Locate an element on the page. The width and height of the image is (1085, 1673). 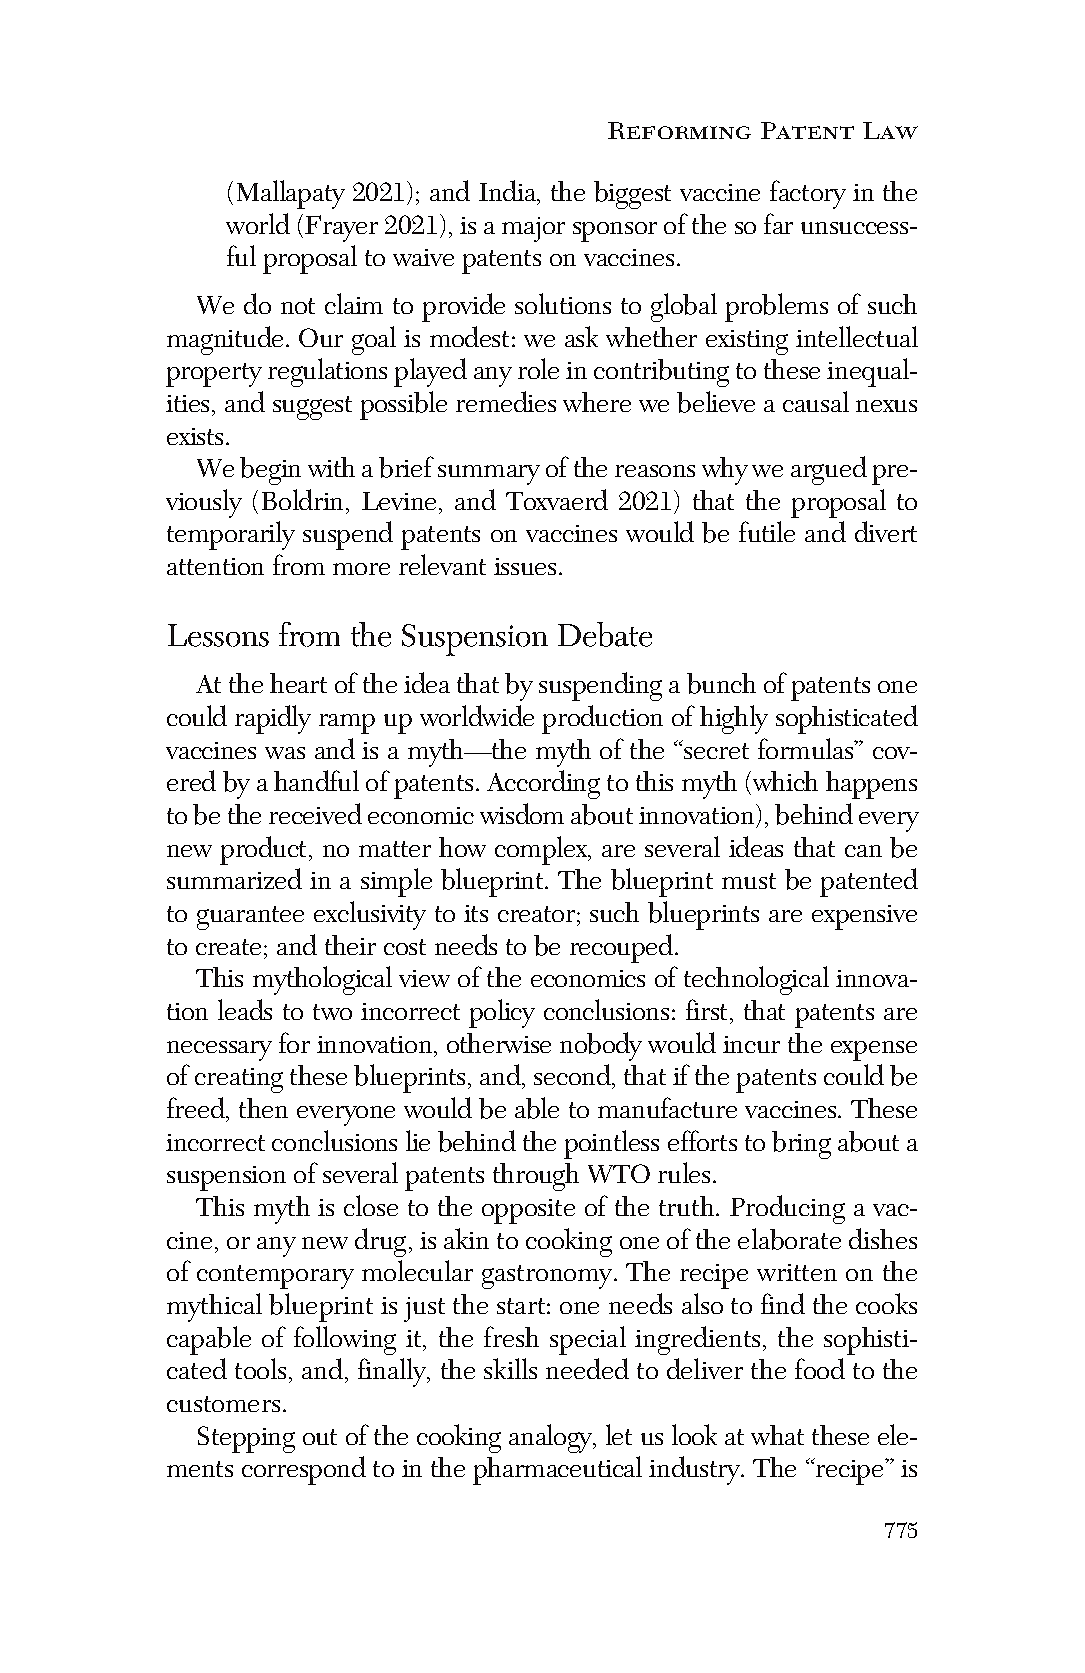
Debate is located at coordinates (605, 634).
